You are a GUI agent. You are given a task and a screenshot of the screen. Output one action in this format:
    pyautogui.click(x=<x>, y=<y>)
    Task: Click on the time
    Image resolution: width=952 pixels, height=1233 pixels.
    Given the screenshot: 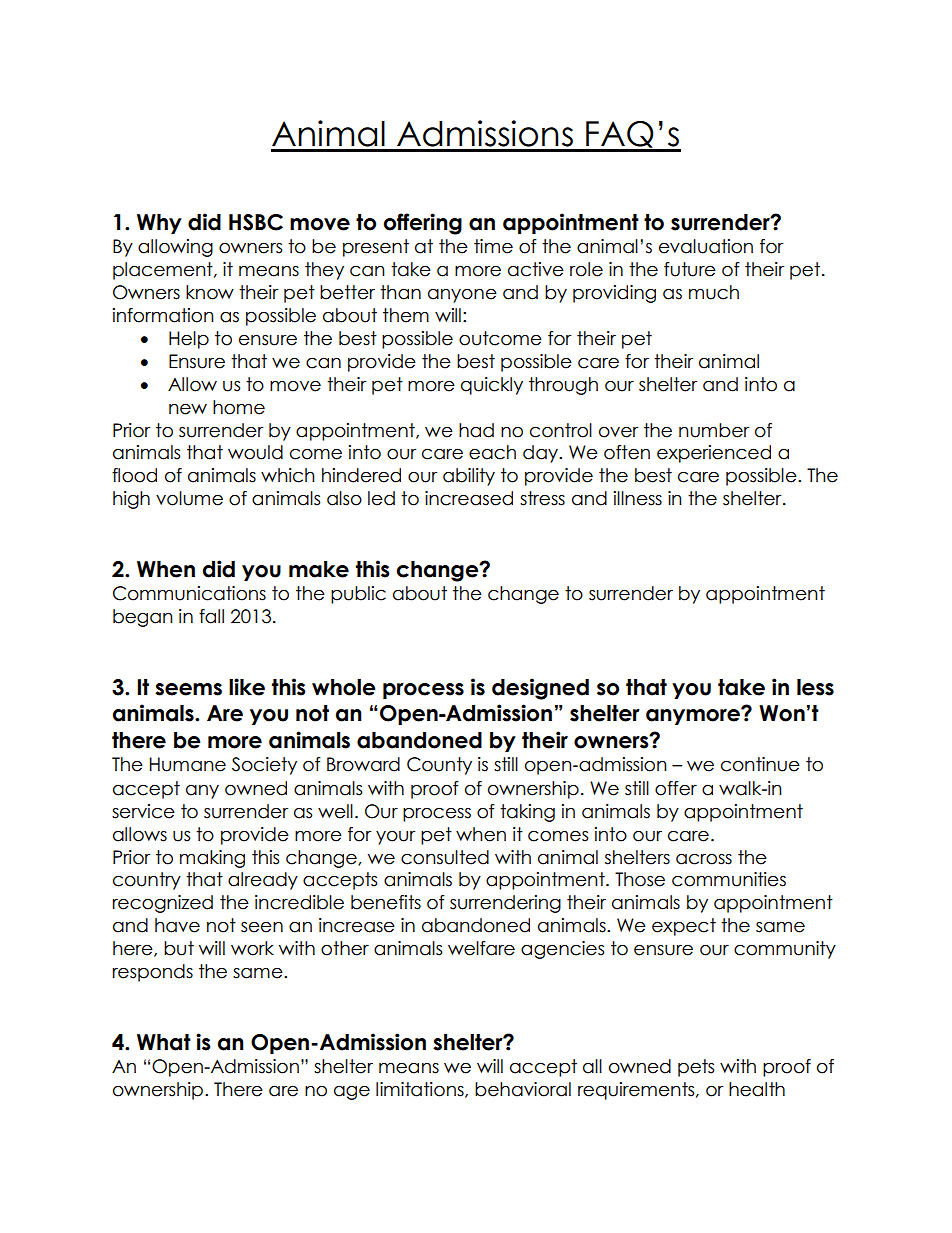 What is the action you would take?
    pyautogui.click(x=493, y=246)
